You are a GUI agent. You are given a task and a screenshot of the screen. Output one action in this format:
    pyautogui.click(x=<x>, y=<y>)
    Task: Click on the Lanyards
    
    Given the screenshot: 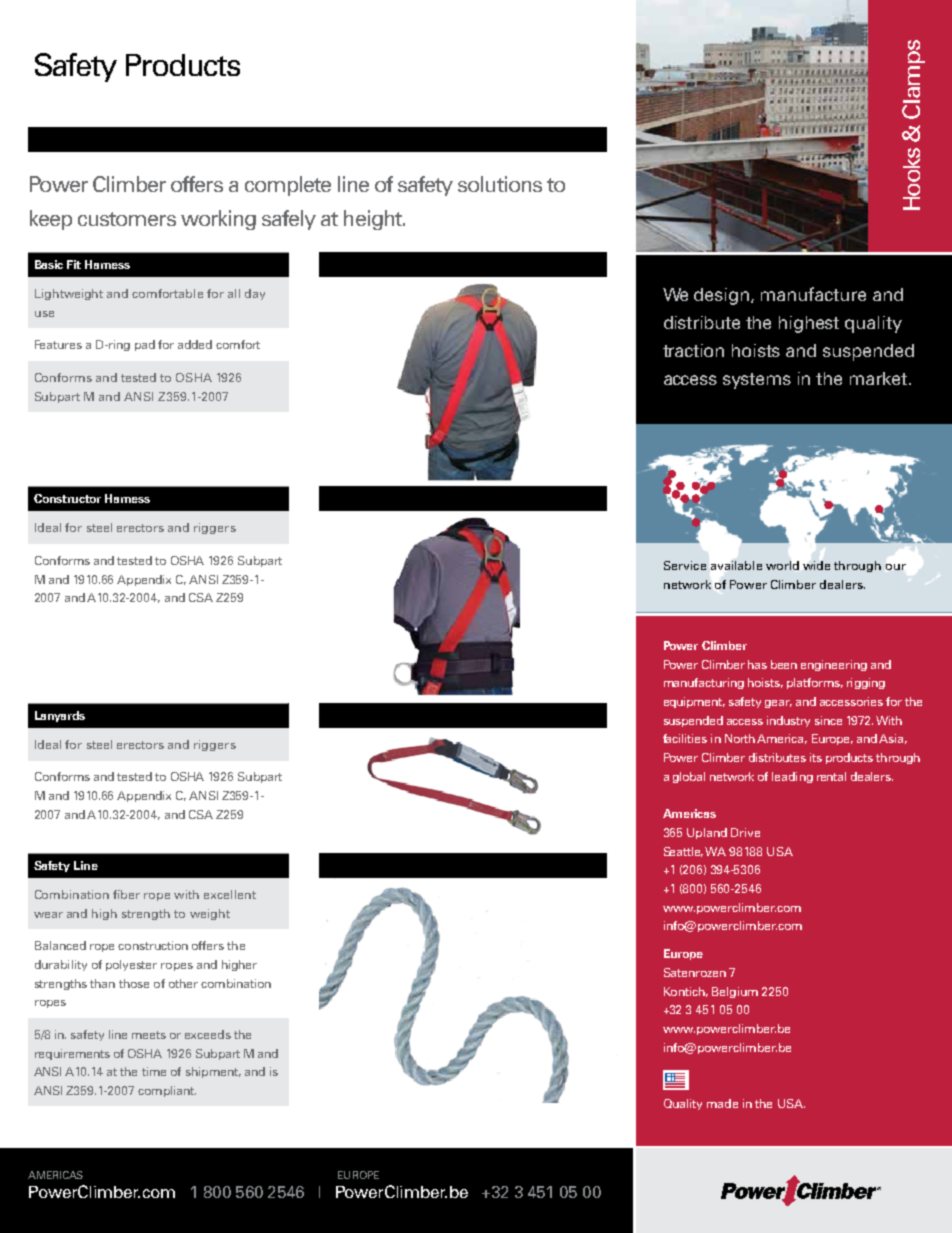 What is the action you would take?
    pyautogui.click(x=60, y=716)
